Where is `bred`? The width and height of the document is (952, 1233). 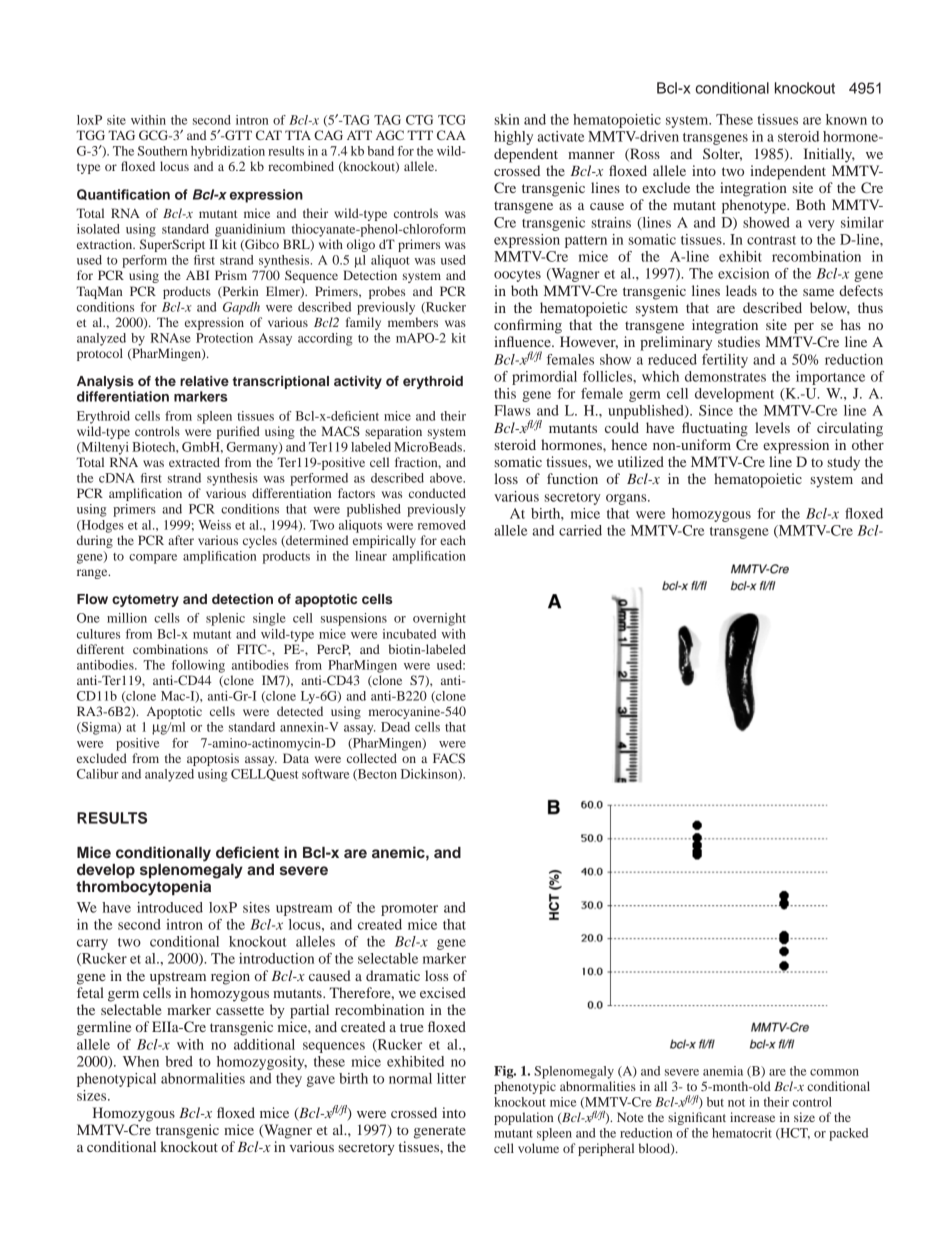 bred is located at coordinates (179, 1061).
